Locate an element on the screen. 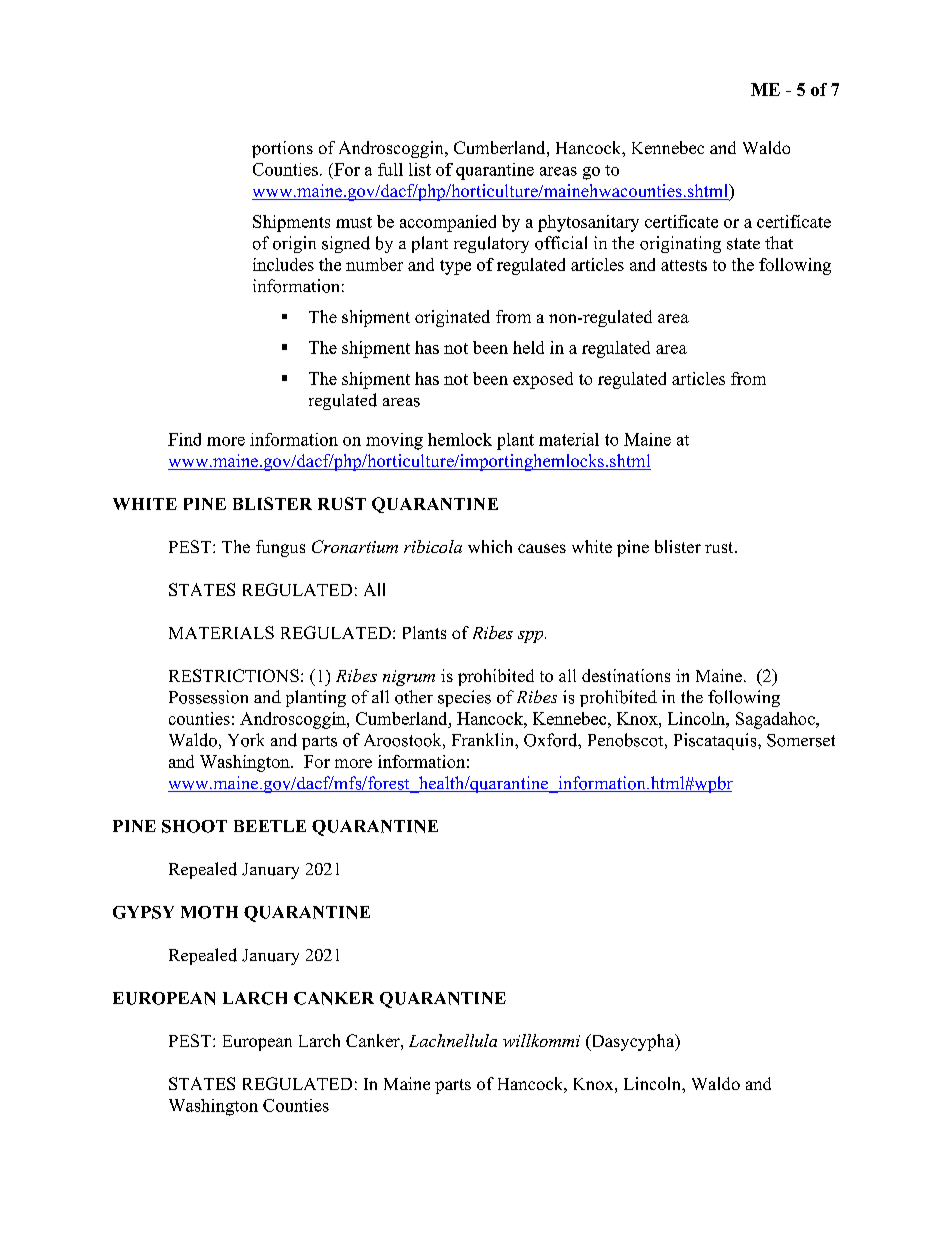  SHOOT is located at coordinates (194, 826).
